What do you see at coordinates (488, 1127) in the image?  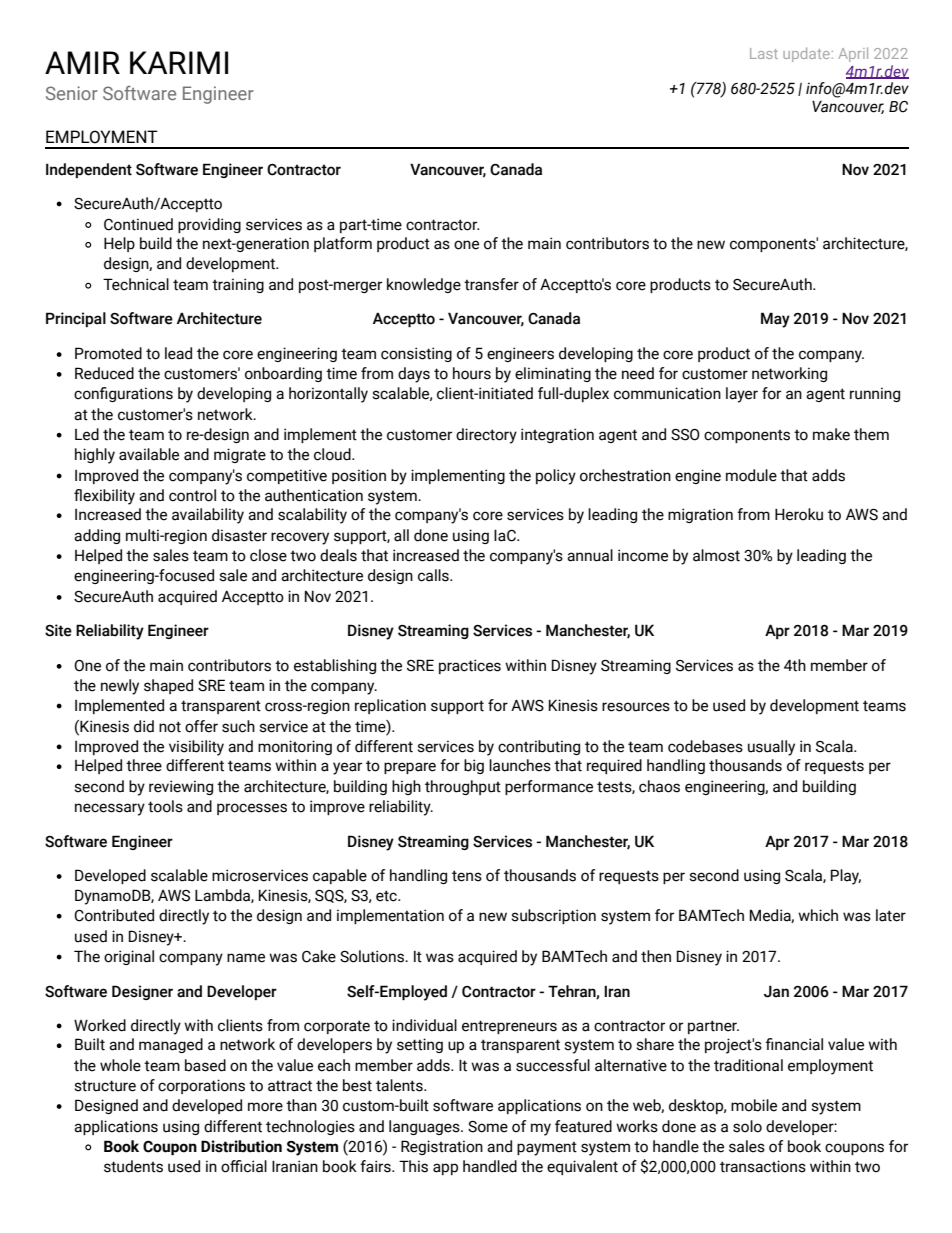 I see `Some` at bounding box center [488, 1127].
